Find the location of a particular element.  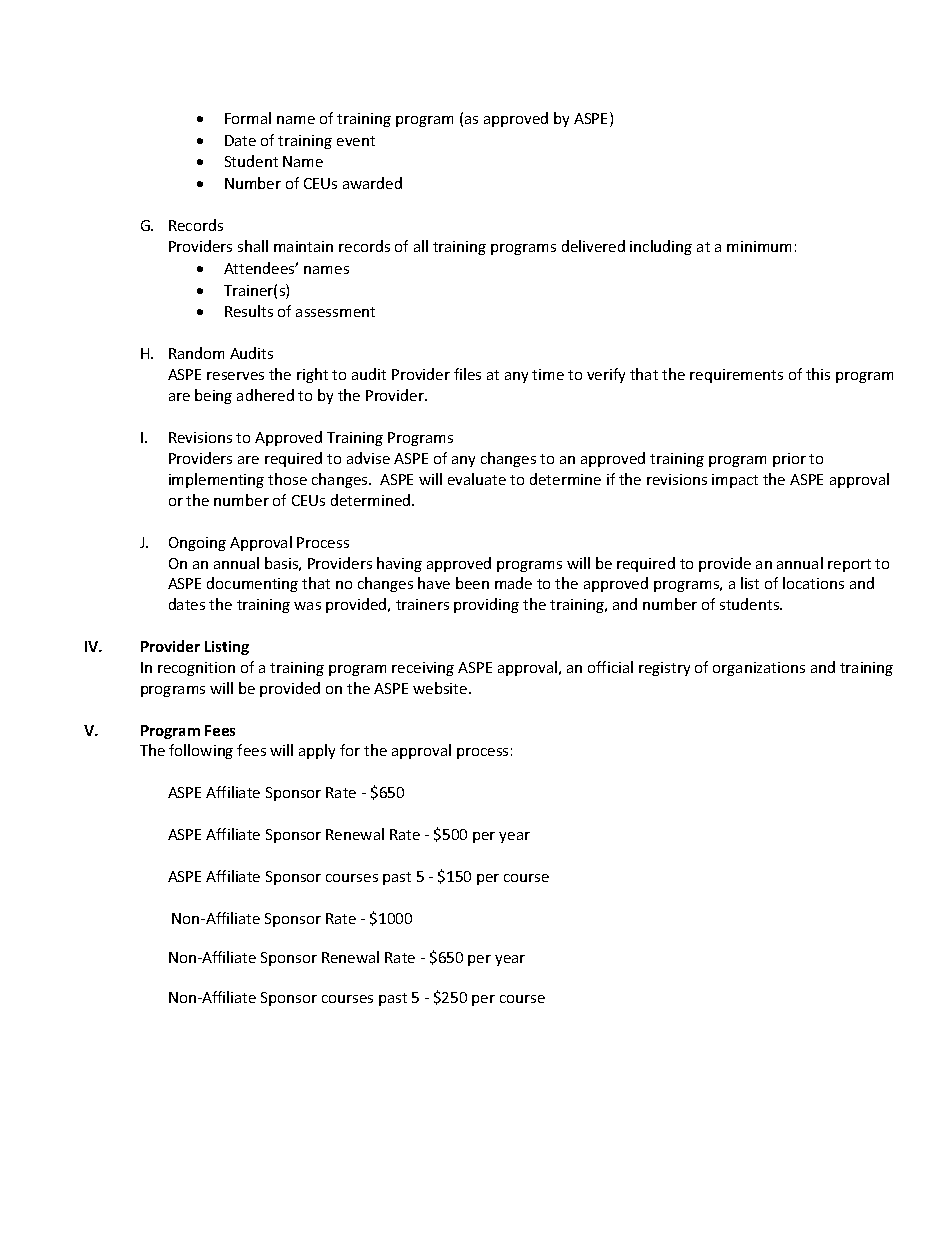

event is located at coordinates (356, 141).
